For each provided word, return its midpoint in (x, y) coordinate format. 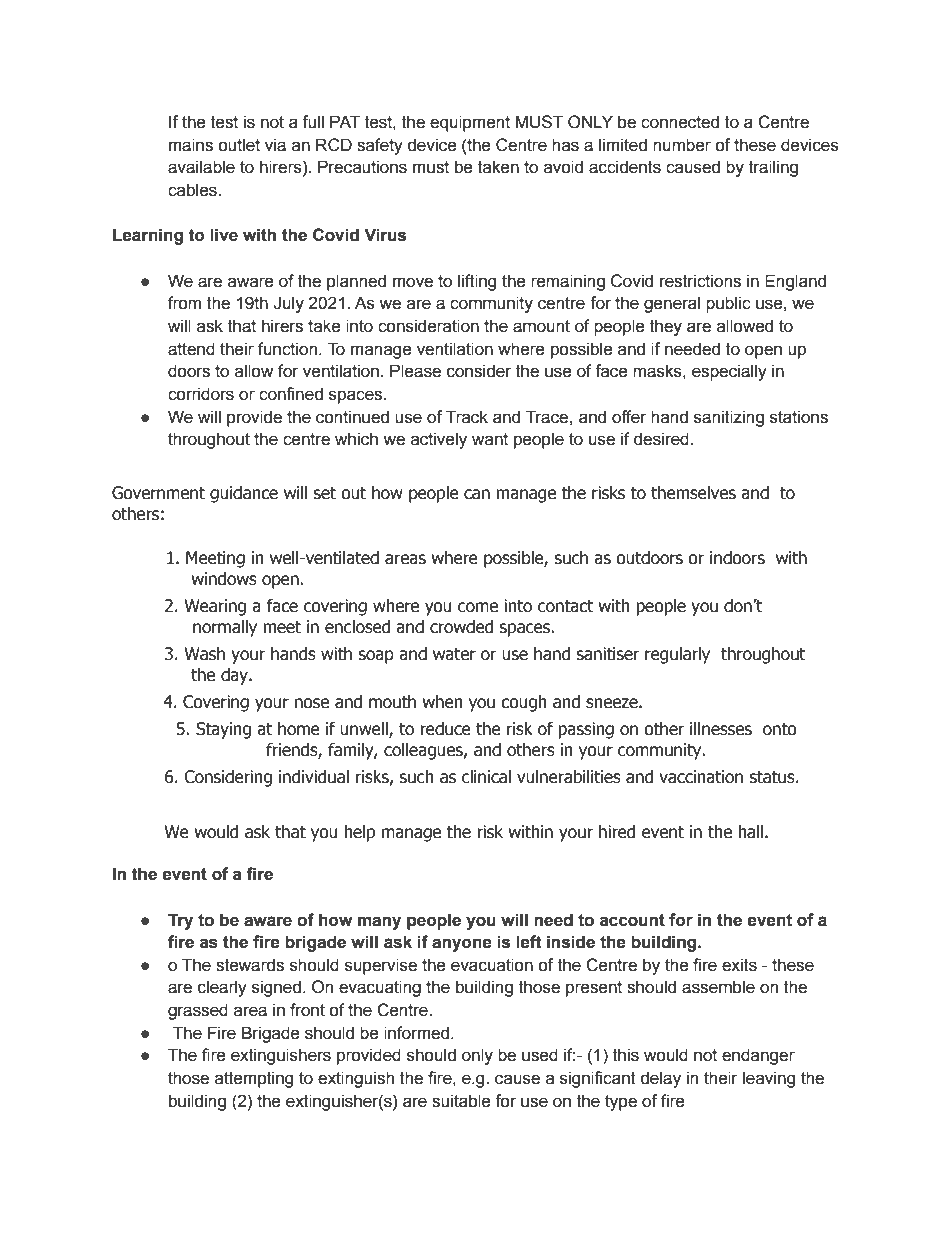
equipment (470, 123)
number (682, 145)
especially (729, 372)
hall (750, 832)
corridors (201, 394)
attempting (254, 1079)
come (478, 607)
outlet (239, 145)
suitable (461, 1101)
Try (180, 921)
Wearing (215, 607)
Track (467, 417)
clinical (486, 777)
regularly (677, 655)
